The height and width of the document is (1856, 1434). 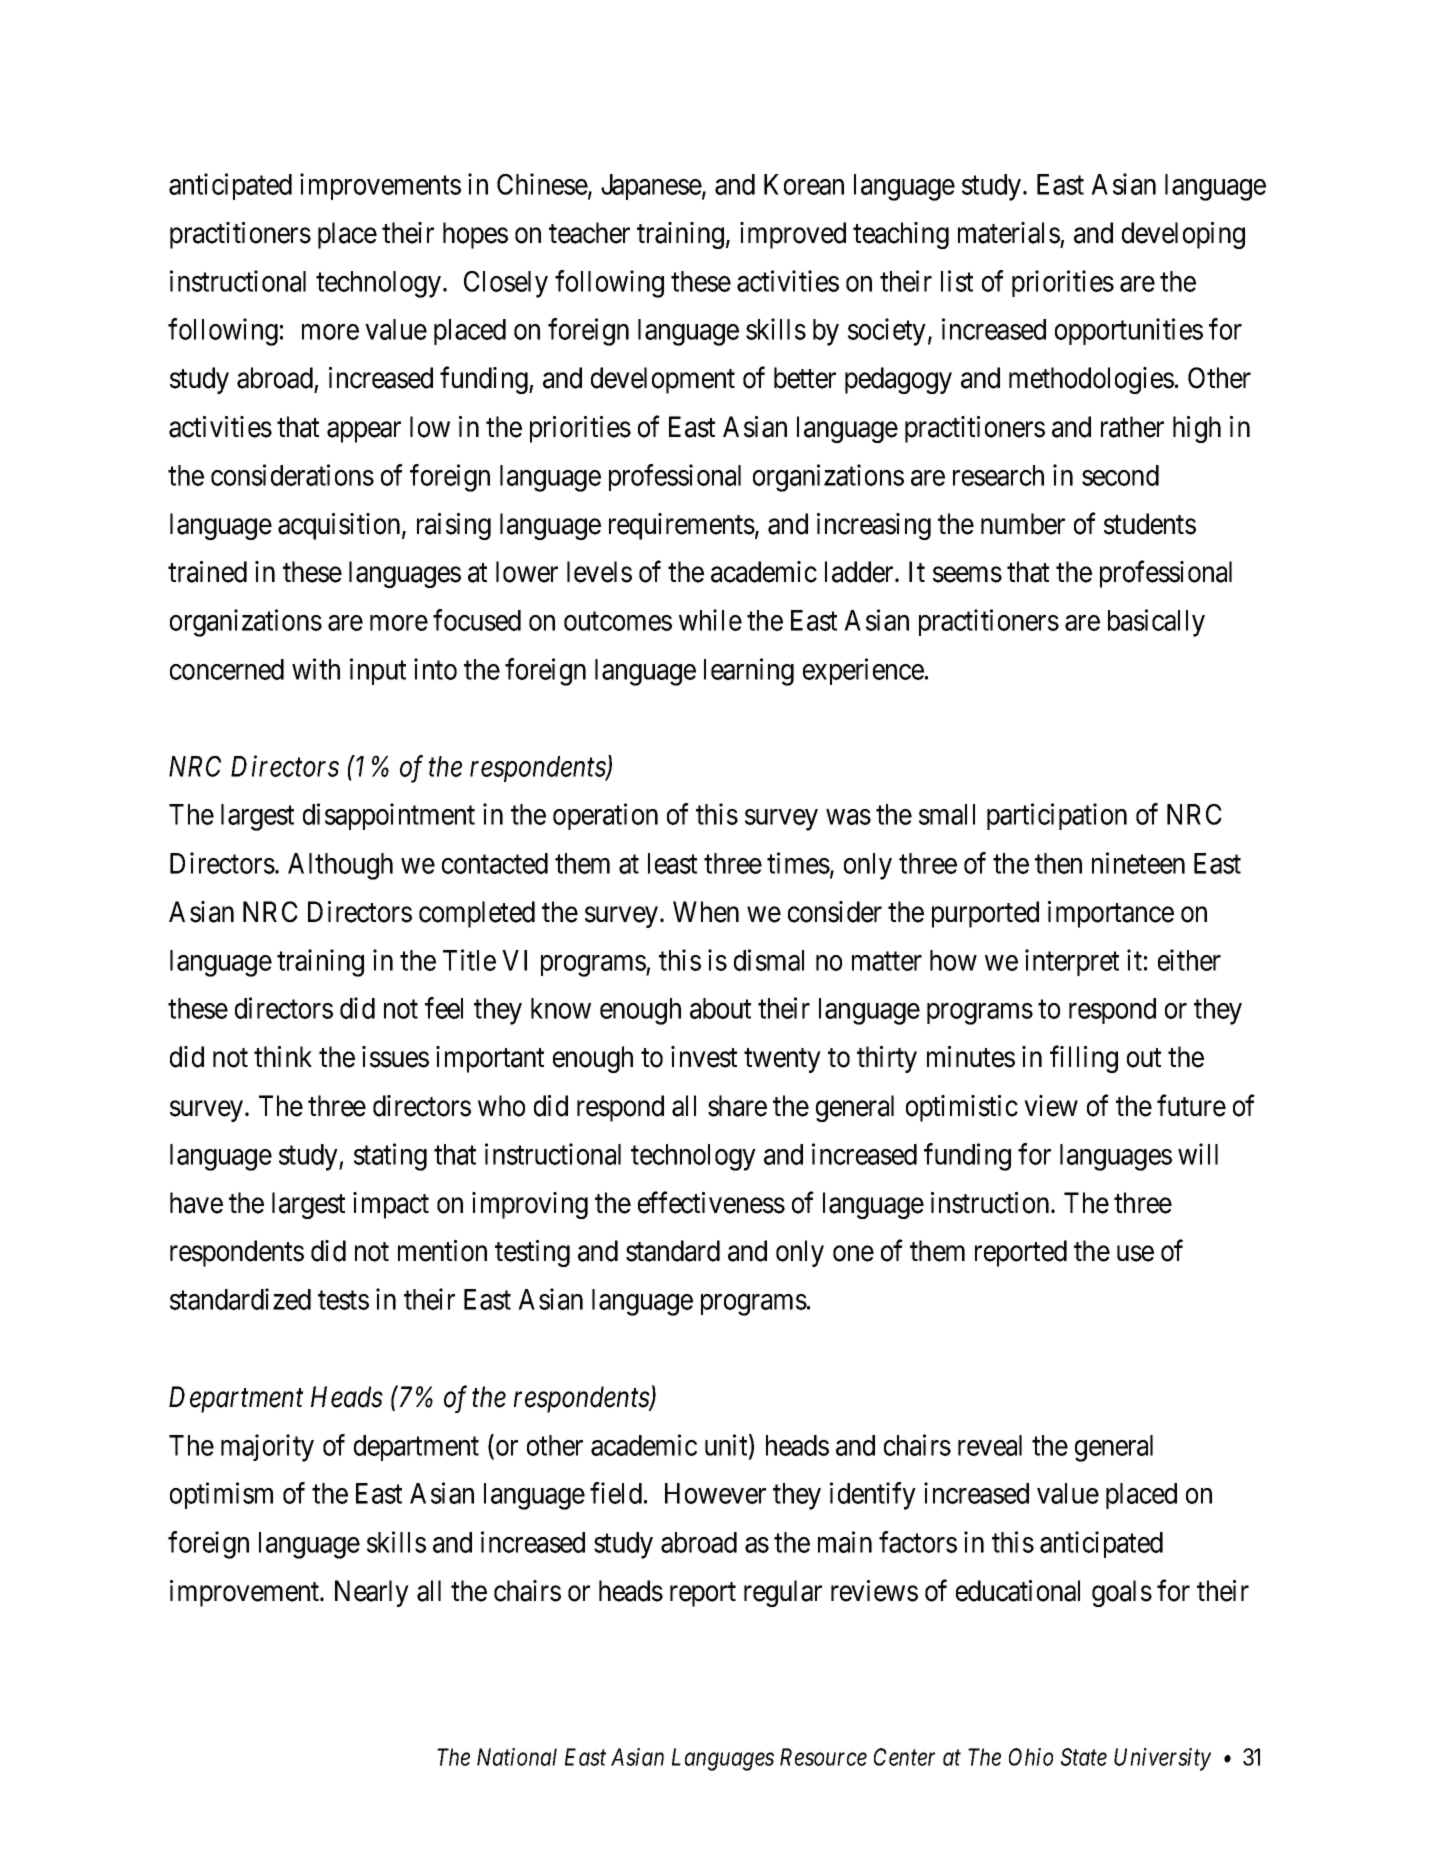 I want to click on Nearly, so click(x=372, y=1593).
